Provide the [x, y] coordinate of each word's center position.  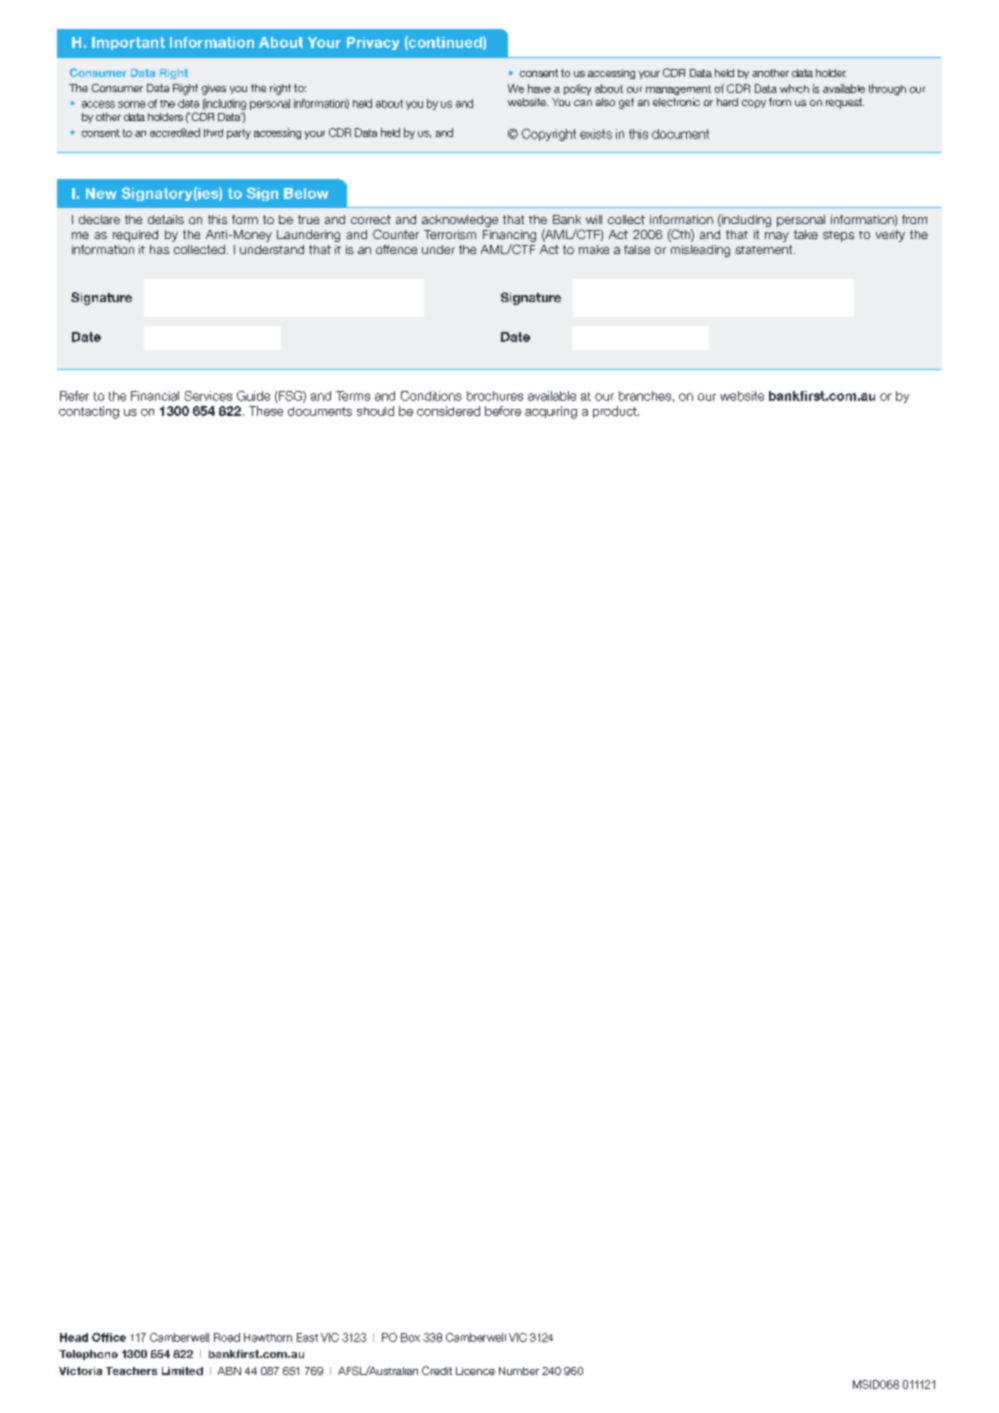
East [307, 1337]
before [503, 411]
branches [645, 396]
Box [410, 1337]
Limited [182, 1371]
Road [227, 1337]
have [539, 88]
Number [519, 1371]
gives [214, 89]
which [794, 88]
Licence [475, 1371]
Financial [155, 396]
